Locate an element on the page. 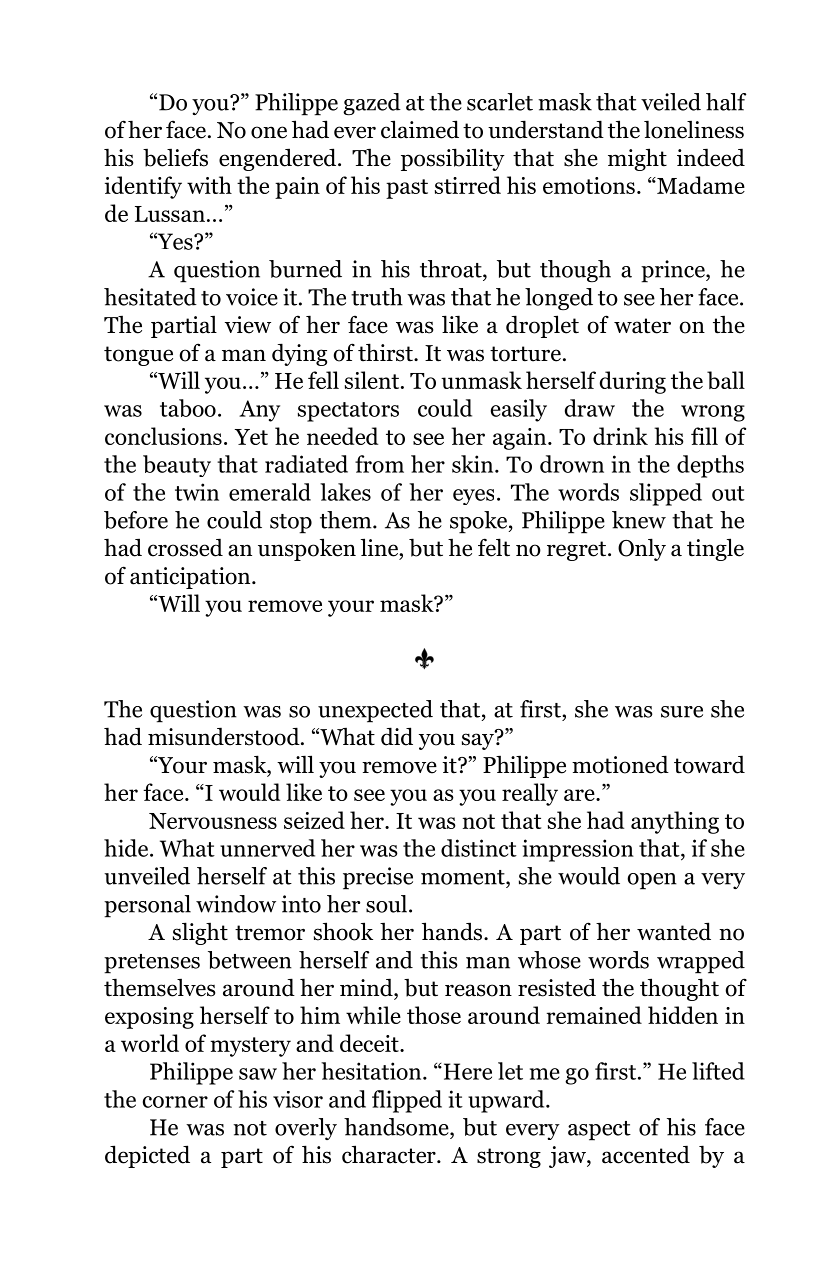 This page has height=1265, width=819. slipped is located at coordinates (666, 494).
